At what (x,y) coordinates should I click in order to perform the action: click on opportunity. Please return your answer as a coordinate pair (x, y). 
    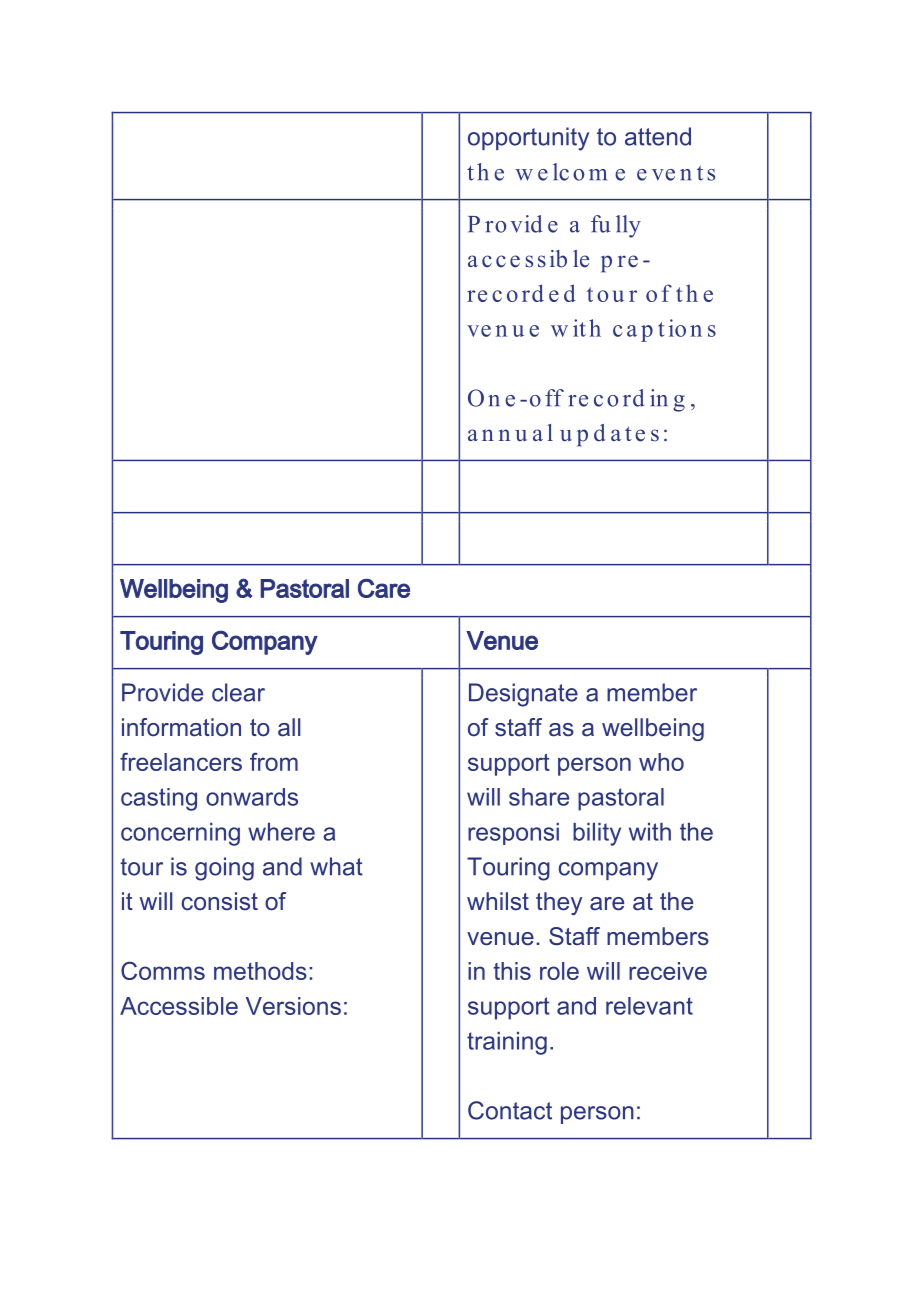
    Looking at the image, I should click on (528, 139).
